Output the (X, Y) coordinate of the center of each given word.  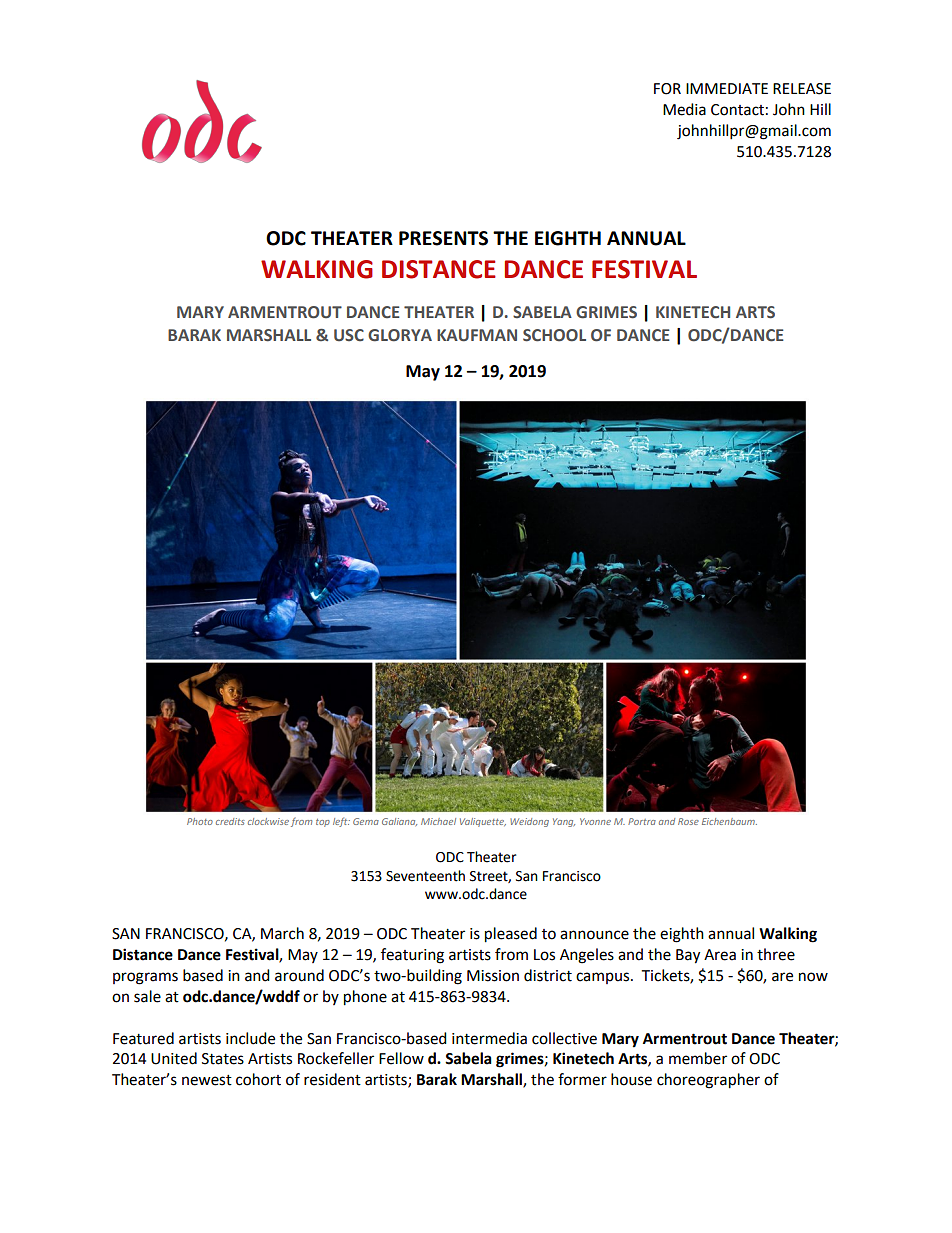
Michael (438, 821)
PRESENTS (443, 238)
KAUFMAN (477, 335)
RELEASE (802, 89)
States (223, 1059)
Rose (688, 821)
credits (230, 821)
